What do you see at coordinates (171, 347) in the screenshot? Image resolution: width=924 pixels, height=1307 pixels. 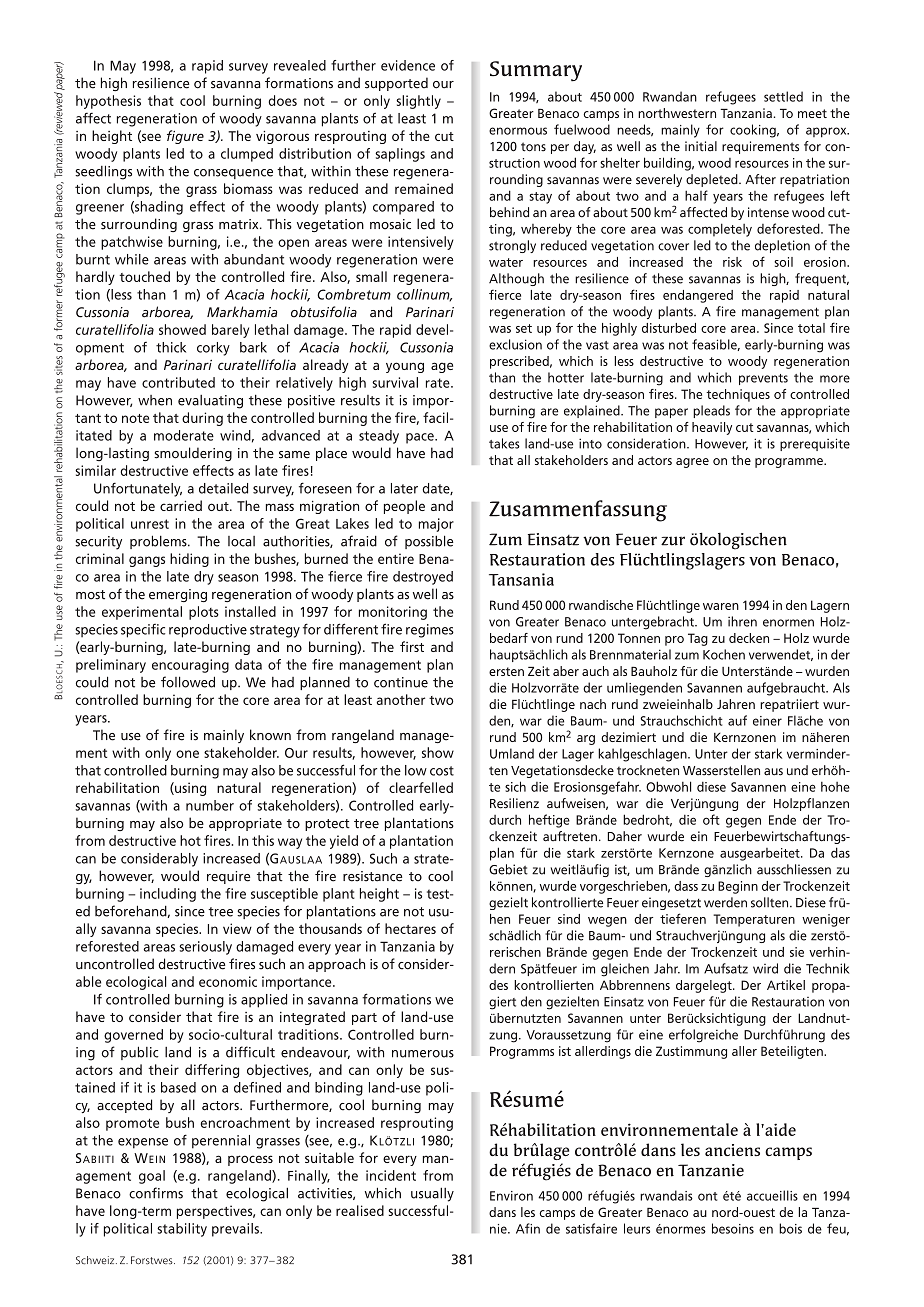 I see `thick` at bounding box center [171, 347].
